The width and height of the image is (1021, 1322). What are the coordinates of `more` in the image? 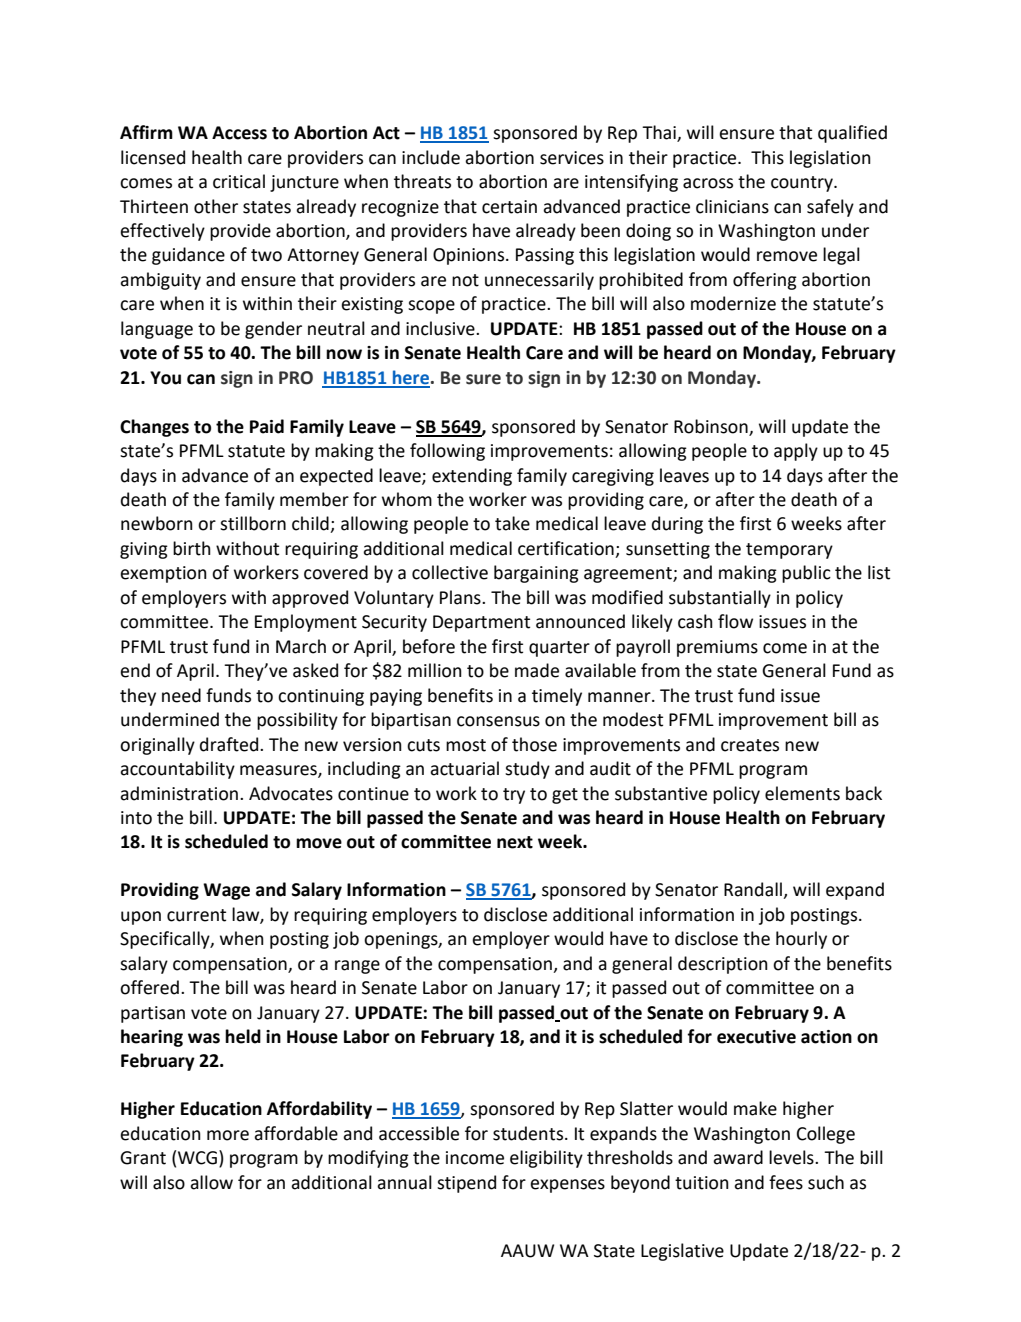 It's located at (228, 1135).
